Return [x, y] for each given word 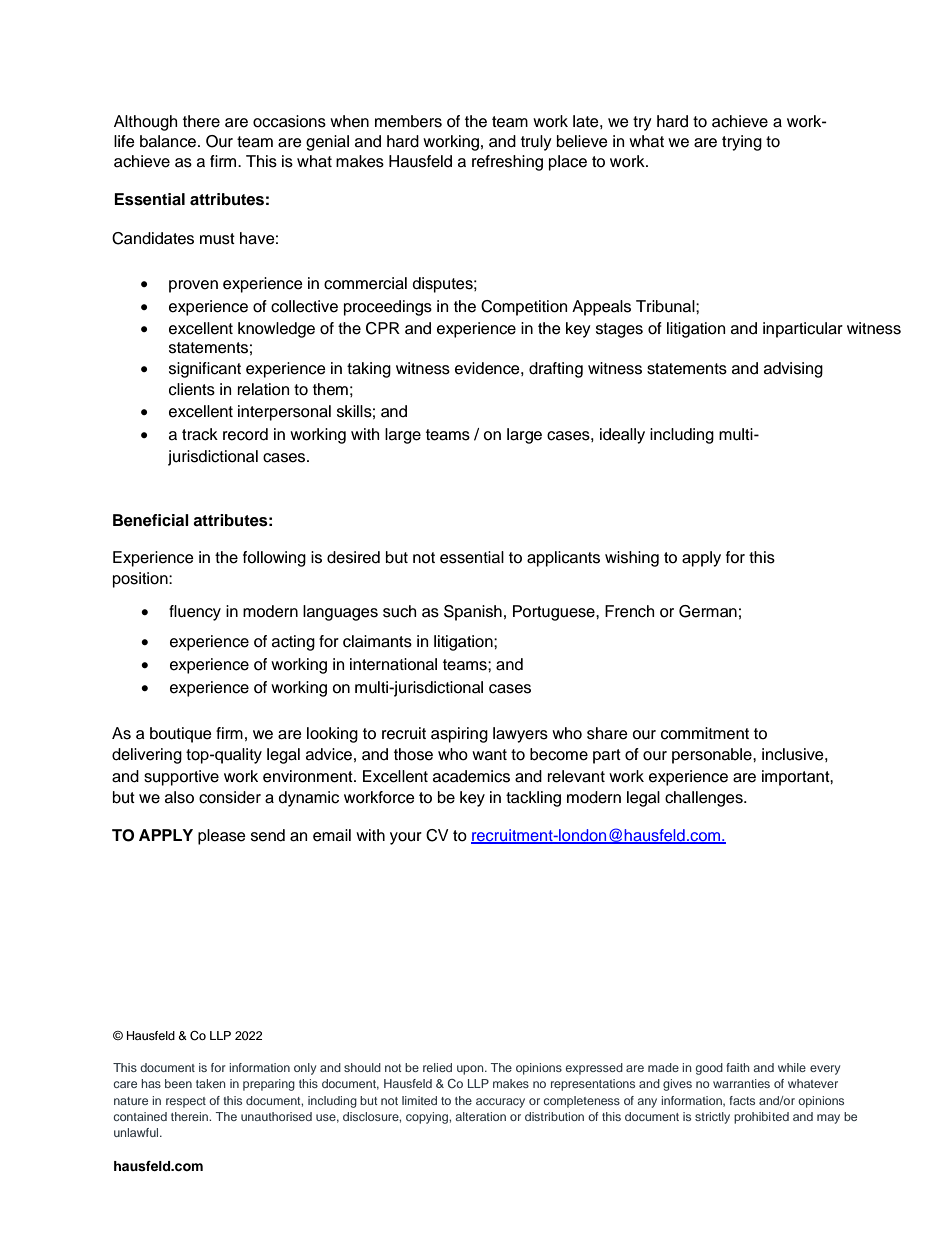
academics [471, 776]
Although [145, 123]
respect [186, 1102]
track [200, 434]
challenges [705, 799]
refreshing [507, 163]
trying [742, 143]
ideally [622, 436]
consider [230, 797]
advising [793, 370]
